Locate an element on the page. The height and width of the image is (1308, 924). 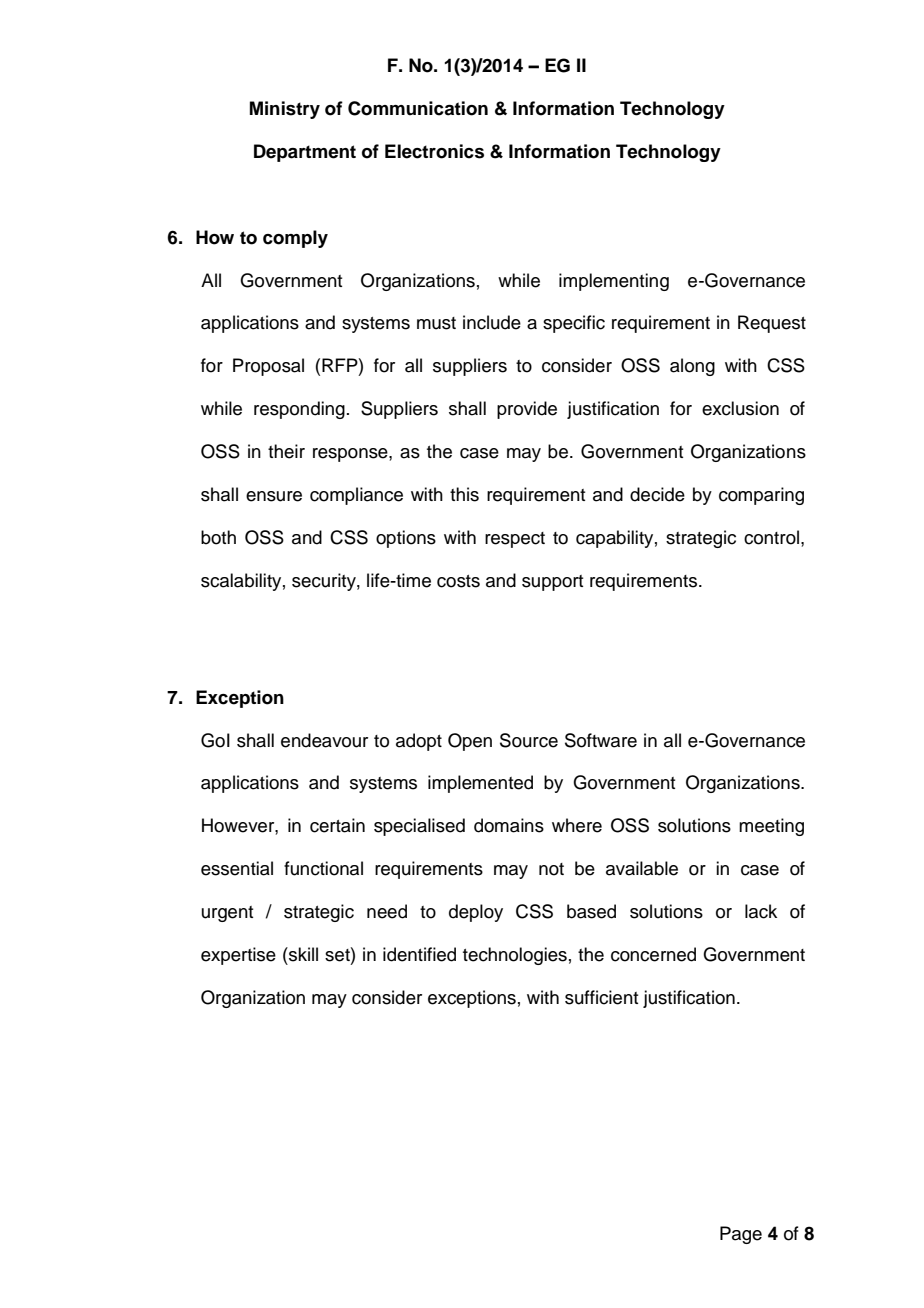
Open is located at coordinates (470, 742).
